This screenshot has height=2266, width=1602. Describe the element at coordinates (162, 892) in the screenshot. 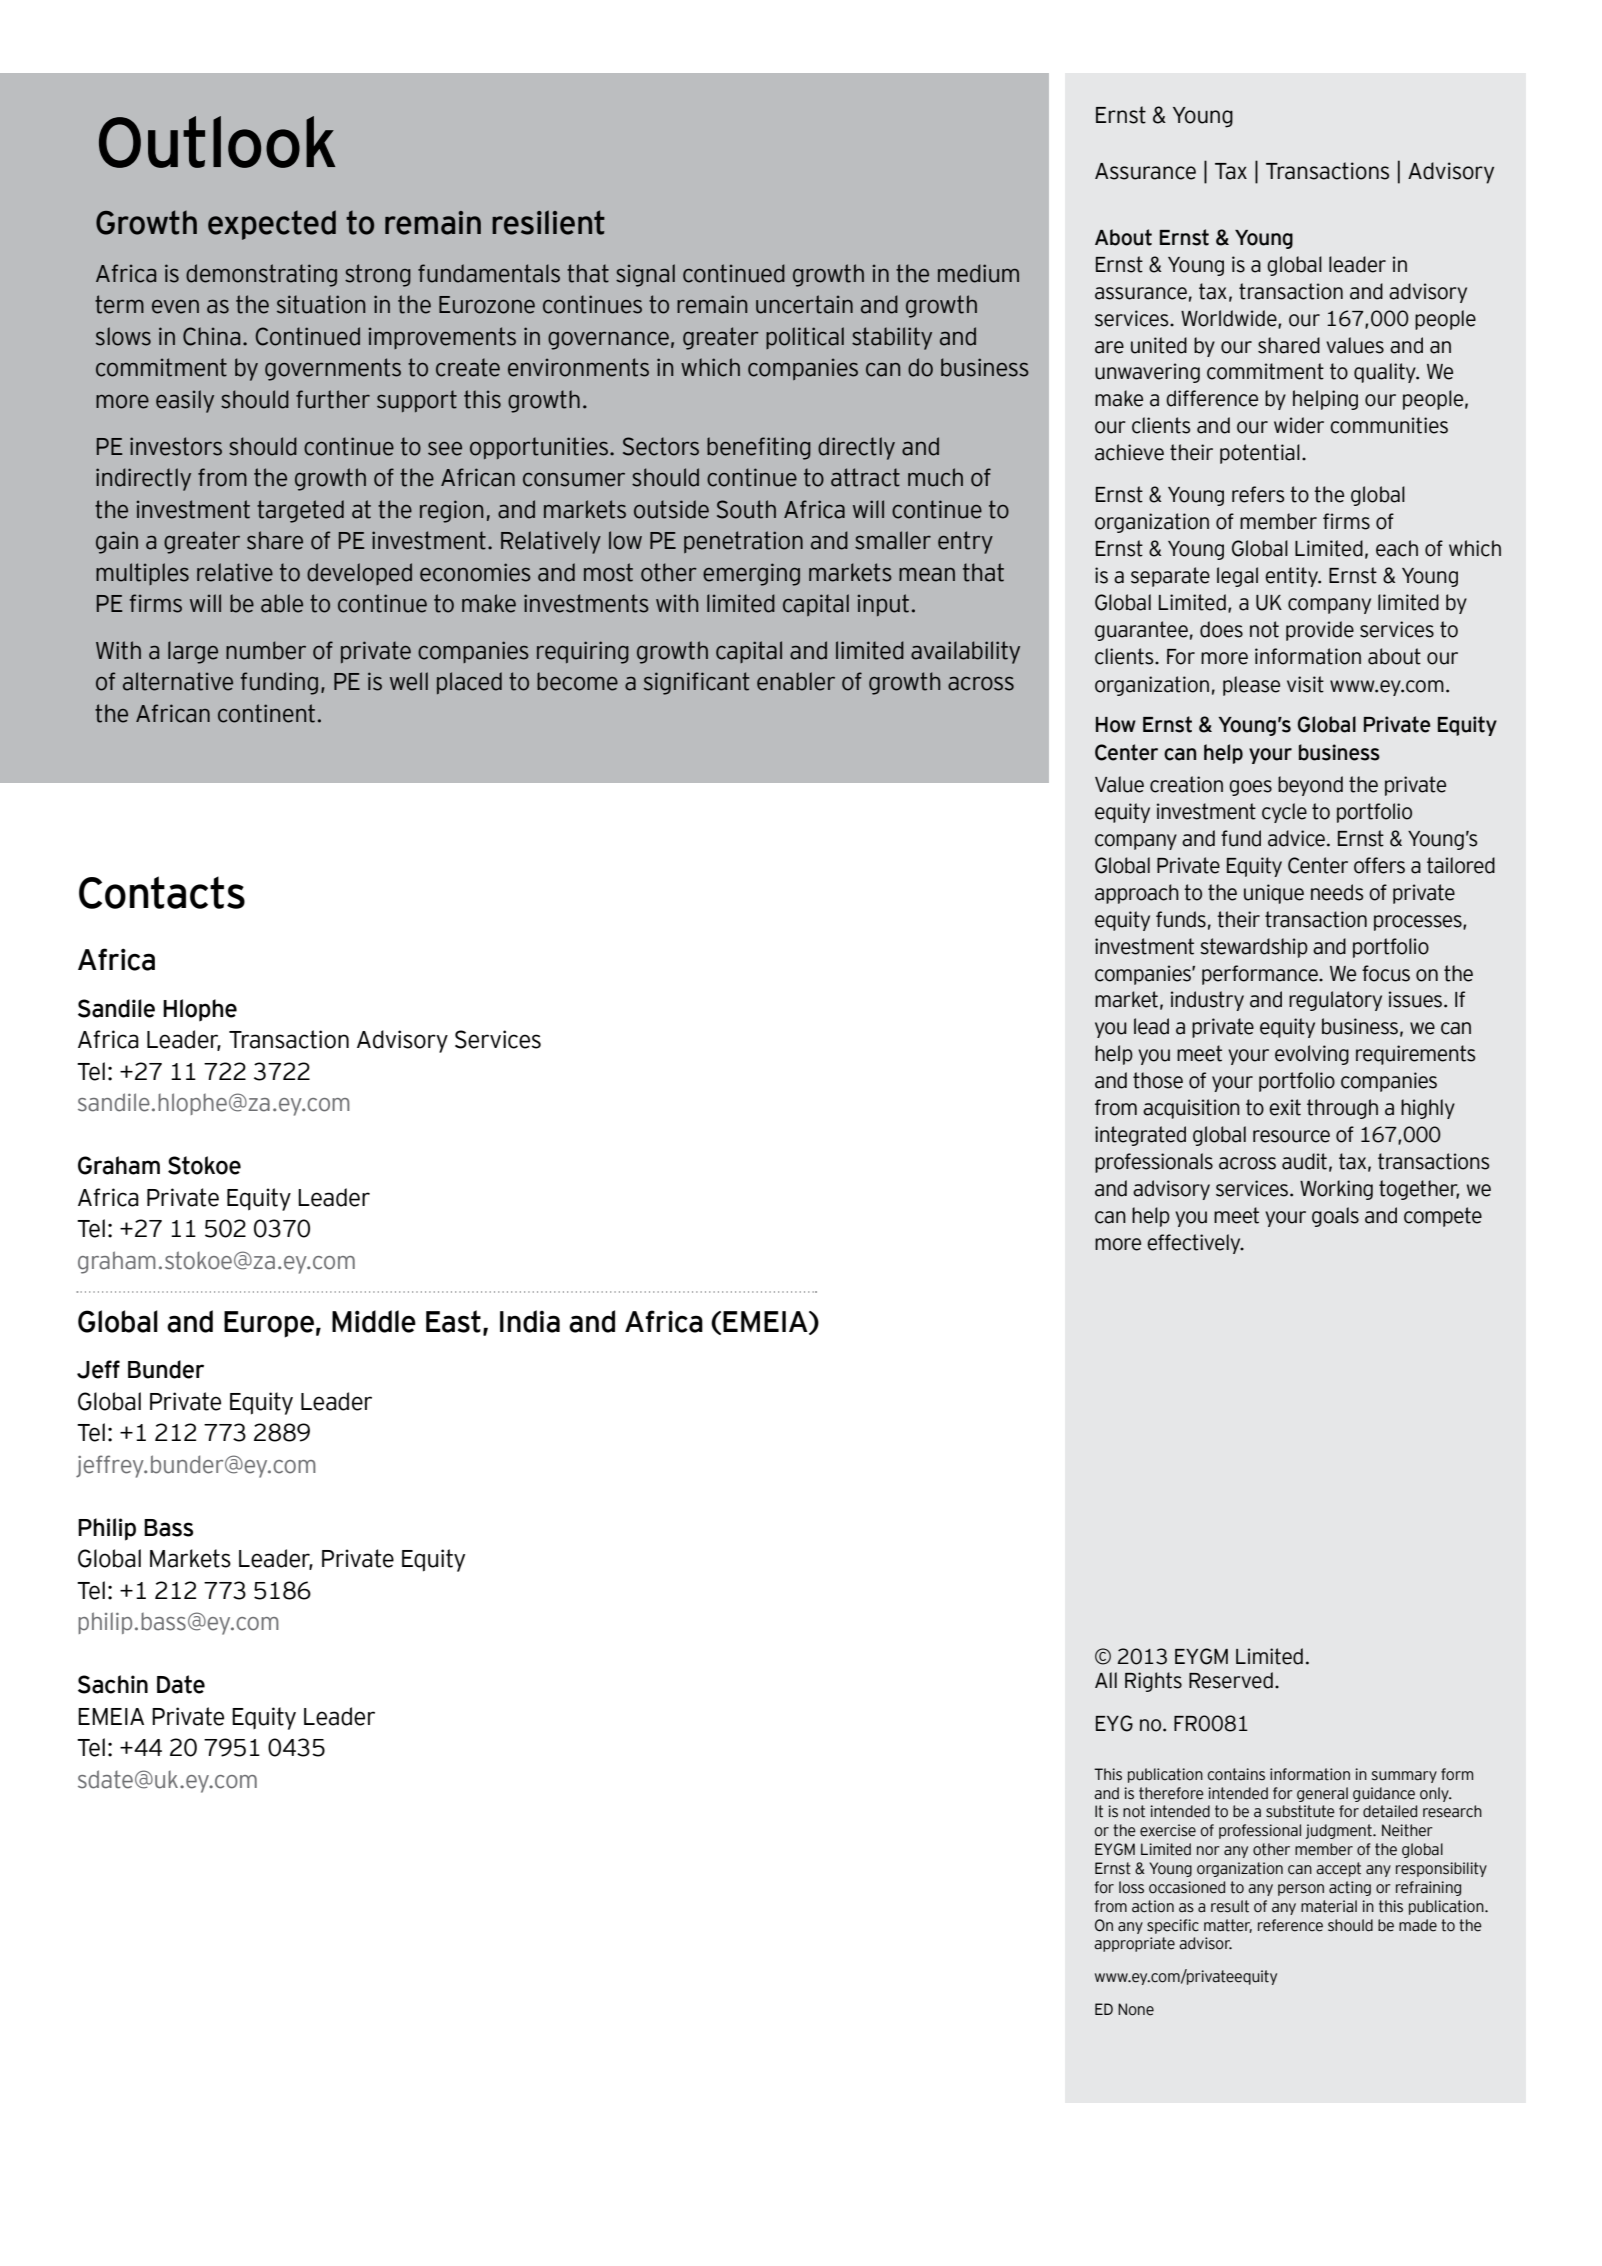

I see `Contacts` at that location.
